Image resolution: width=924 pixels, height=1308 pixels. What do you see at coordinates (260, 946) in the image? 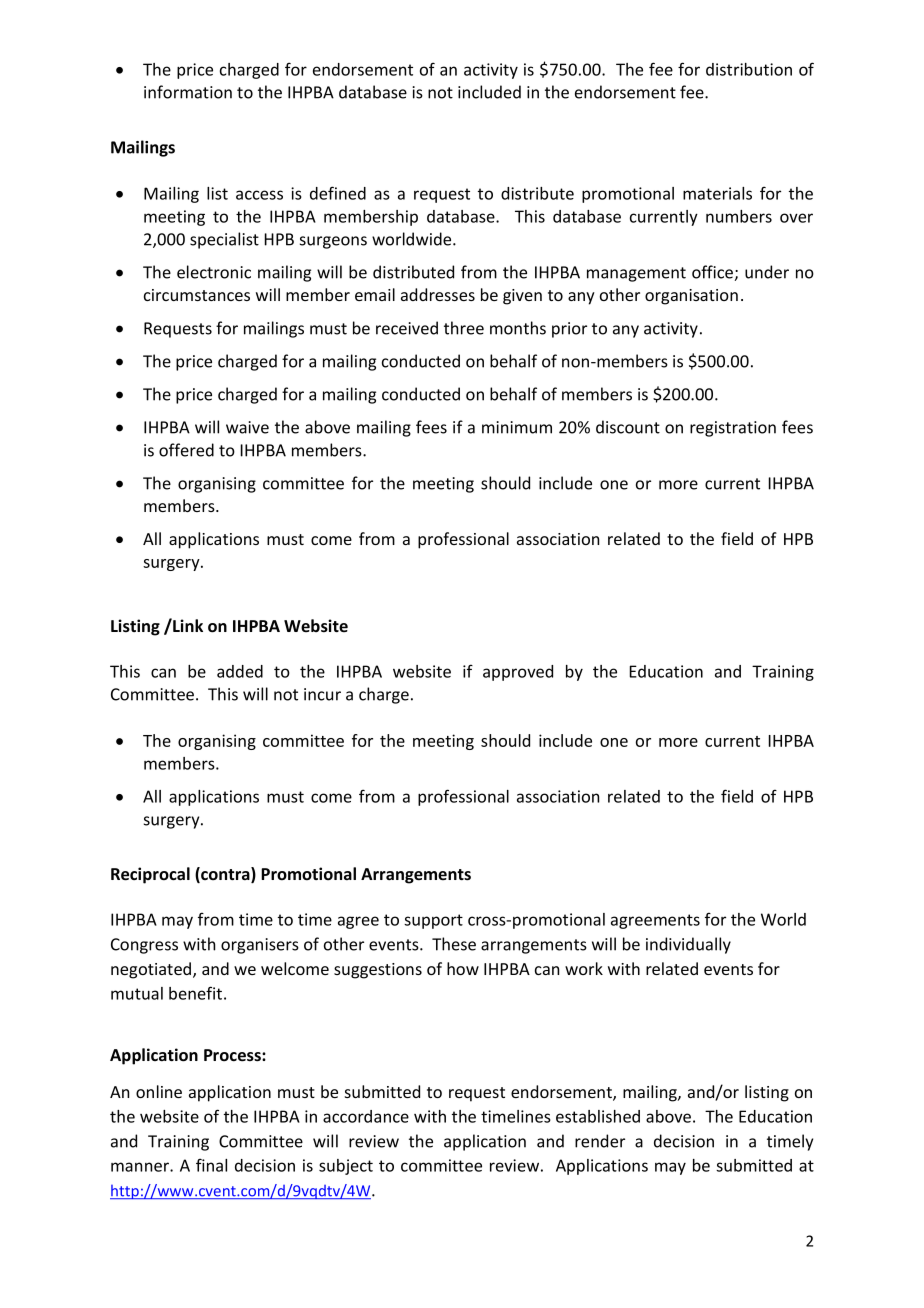
I see `organisers` at bounding box center [260, 946].
